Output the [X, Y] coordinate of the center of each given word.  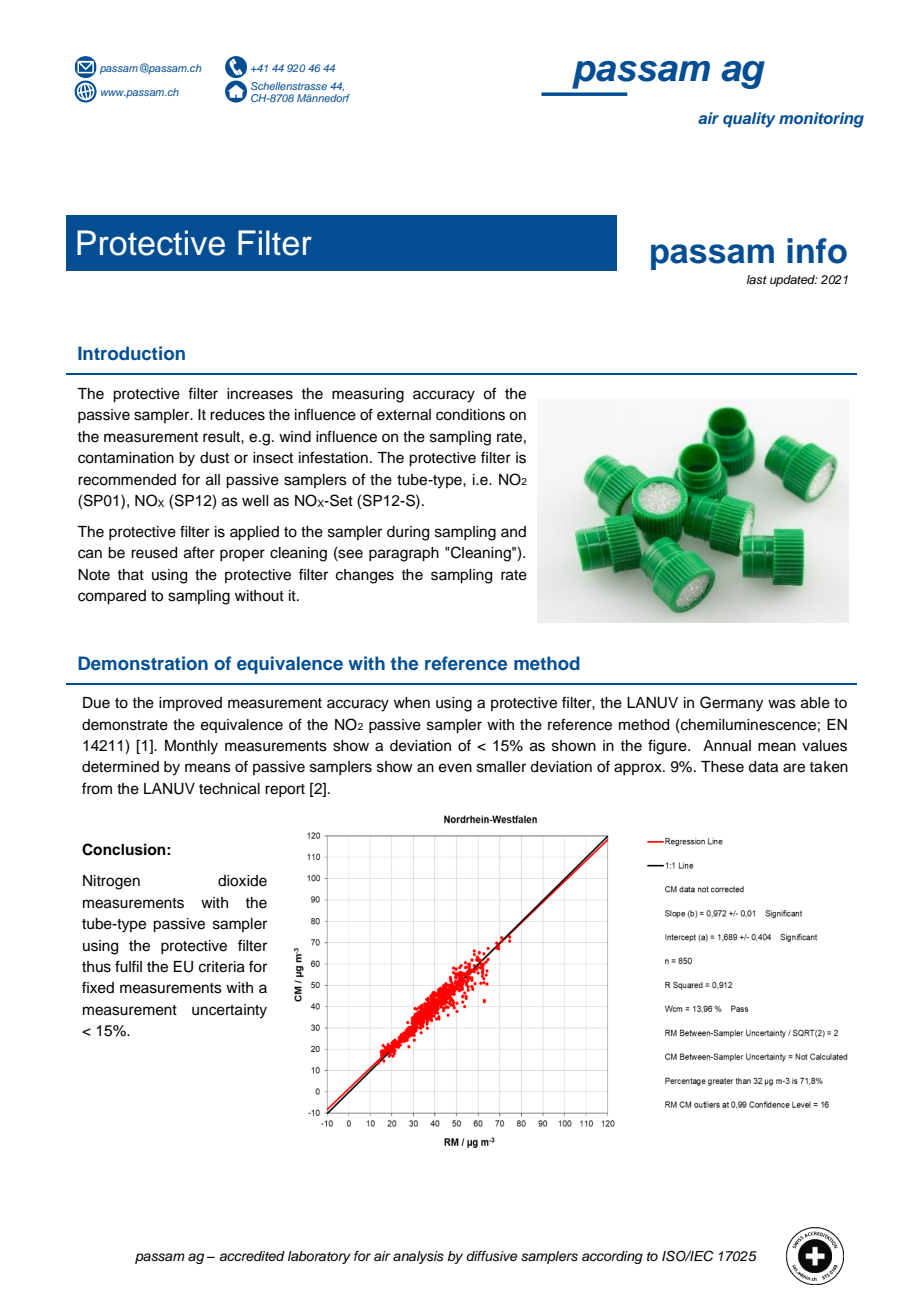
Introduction [131, 353]
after [199, 552]
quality [749, 120]
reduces [237, 415]
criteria [222, 967]
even [455, 768]
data [763, 767]
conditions [470, 415]
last [757, 279]
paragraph [404, 554]
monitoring [821, 120]
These [722, 767]
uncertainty [229, 1011]
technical [229, 789]
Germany [731, 704]
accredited [252, 1256]
